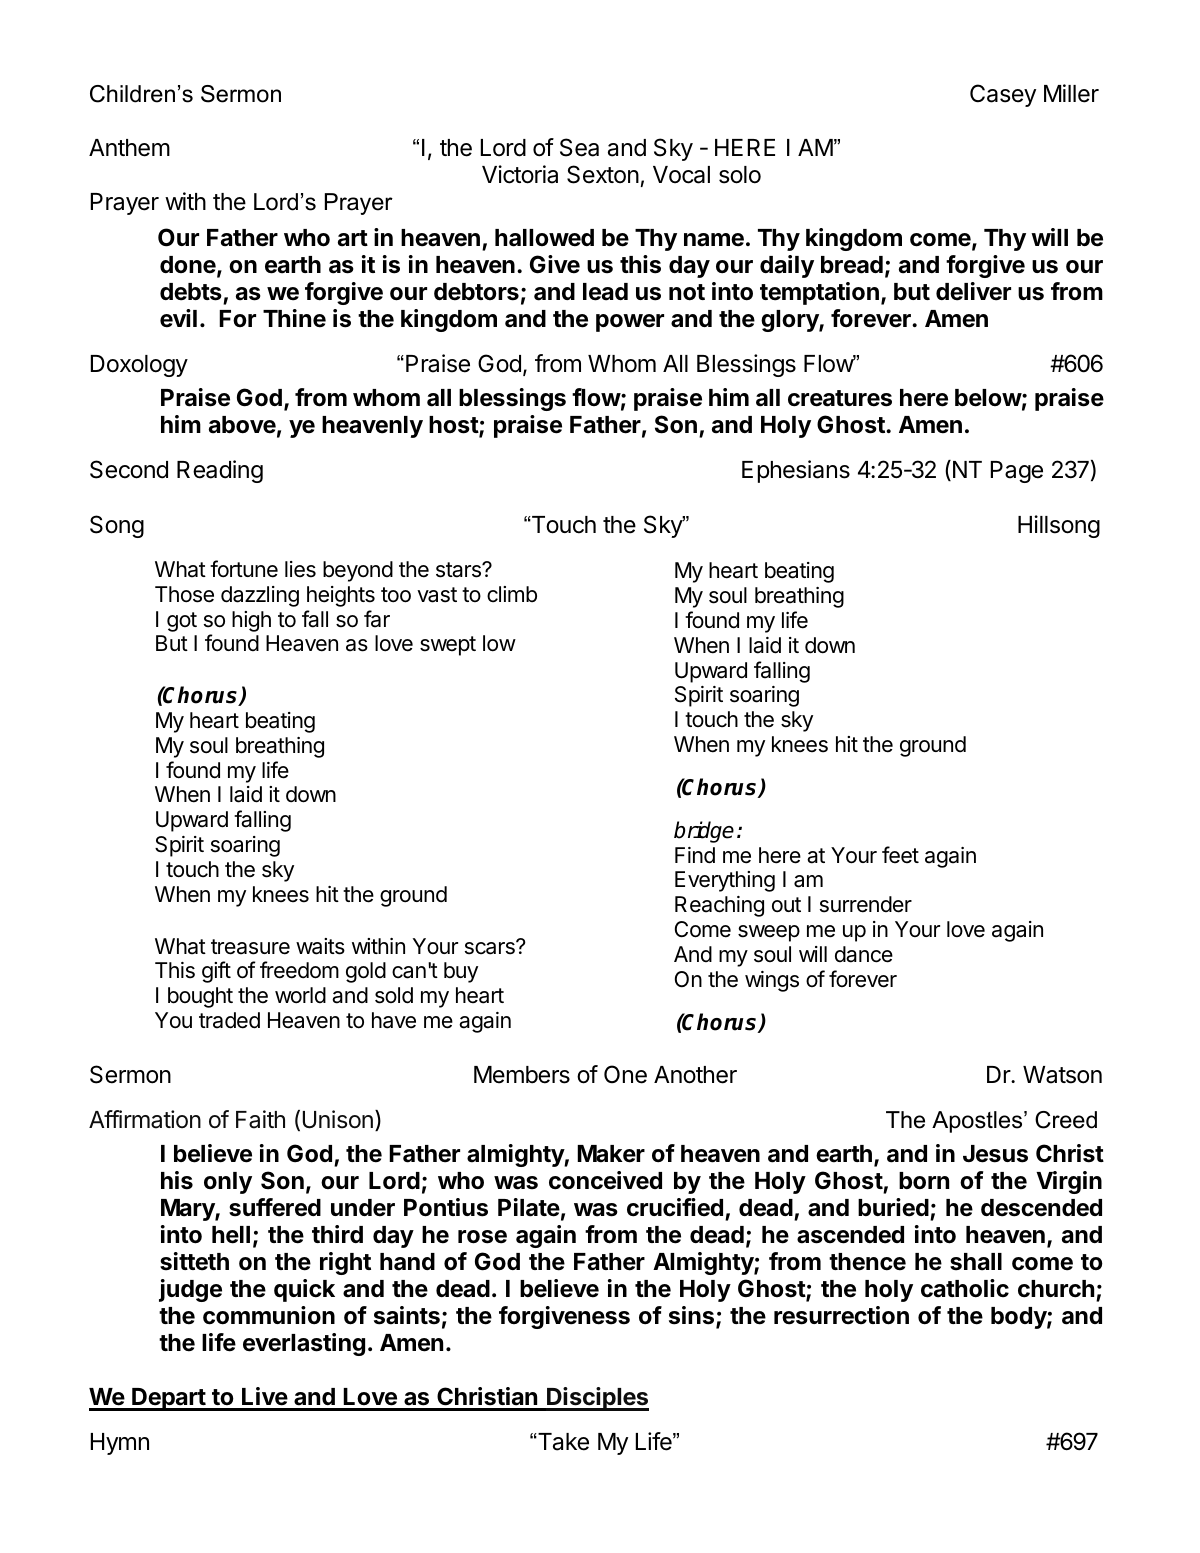 The image size is (1200, 1553). What do you see at coordinates (965, 1288) in the screenshot?
I see `catholic` at bounding box center [965, 1288].
